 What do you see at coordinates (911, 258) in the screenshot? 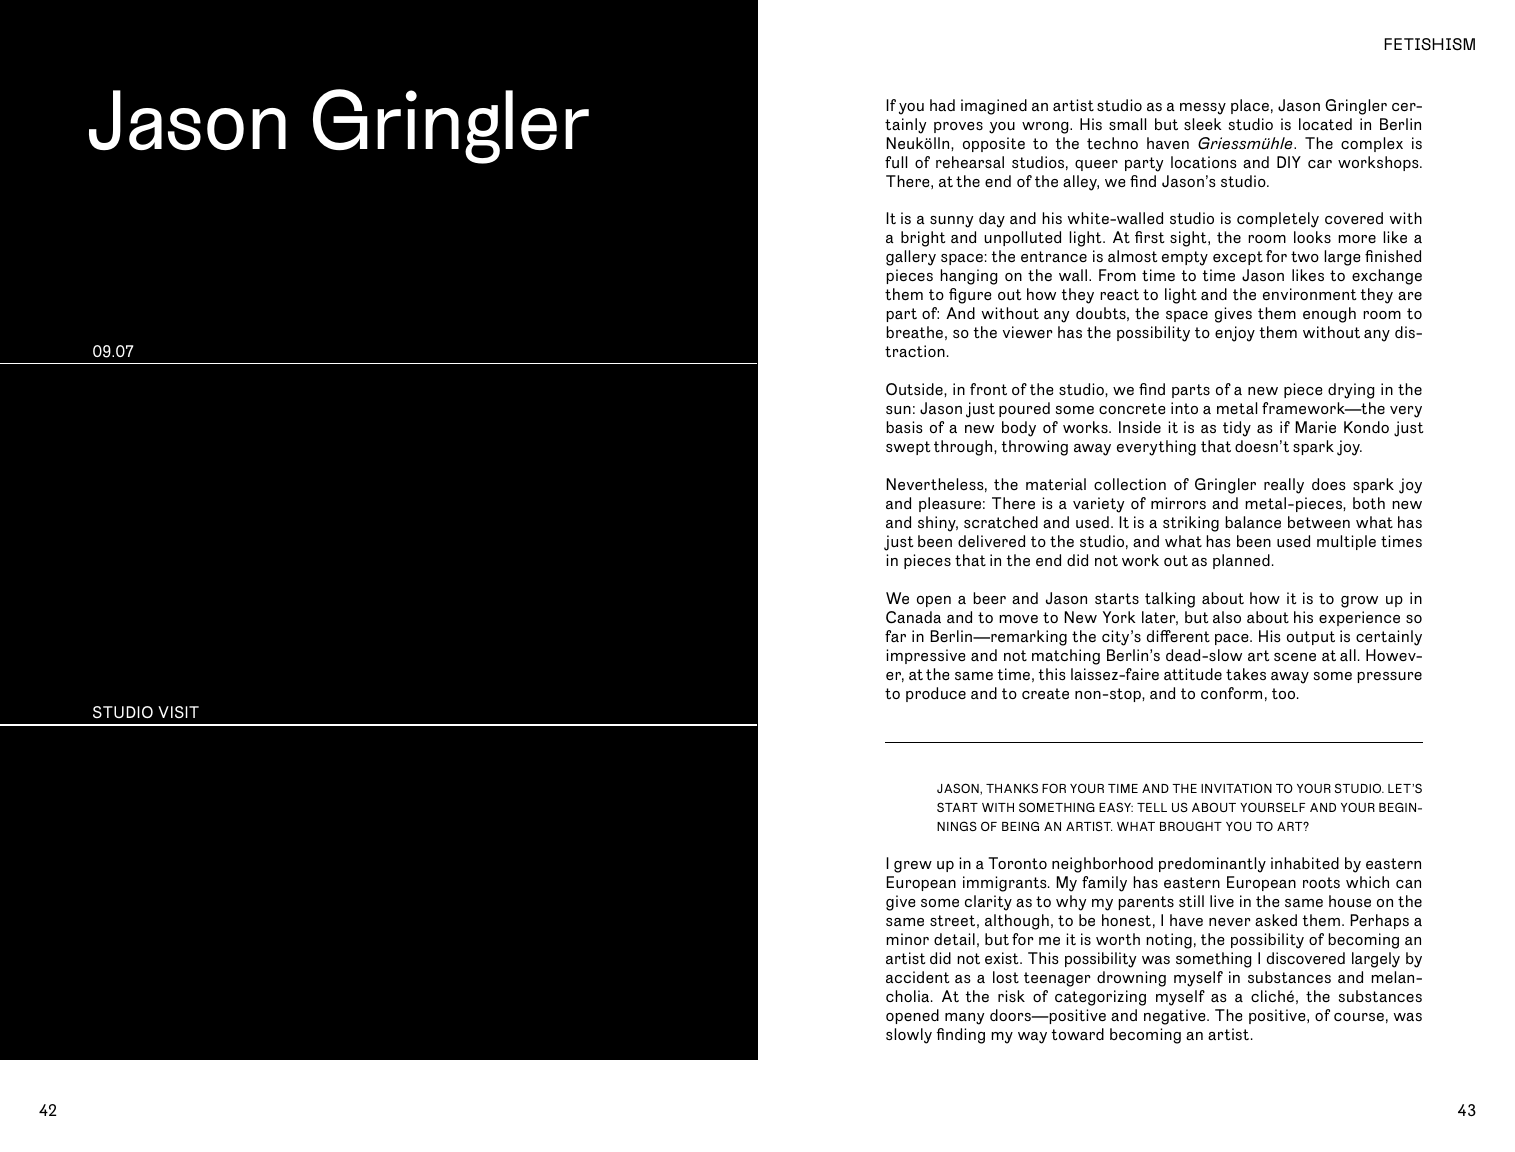
I see `gallery` at bounding box center [911, 258].
